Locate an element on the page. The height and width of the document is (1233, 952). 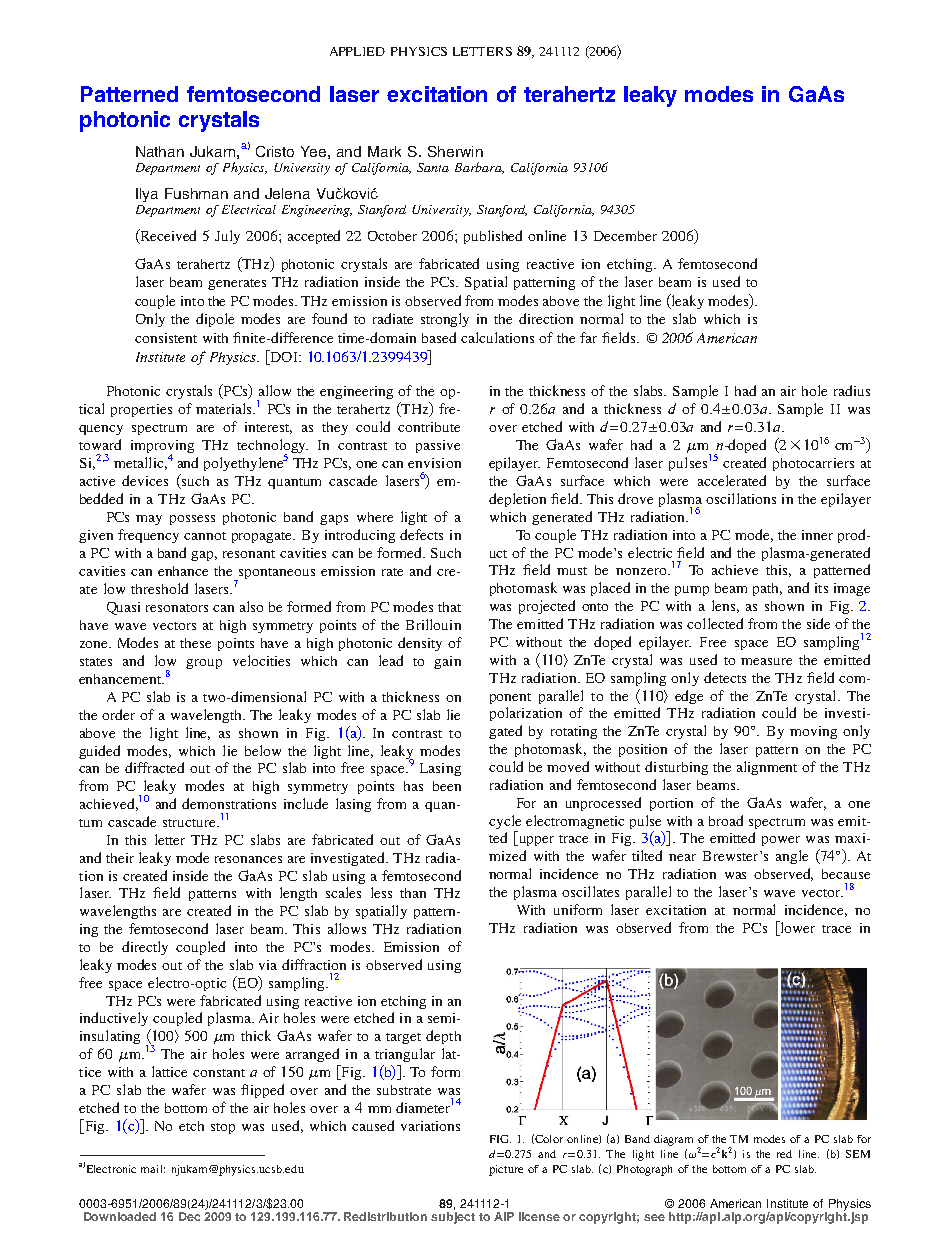
measure is located at coordinates (766, 661).
